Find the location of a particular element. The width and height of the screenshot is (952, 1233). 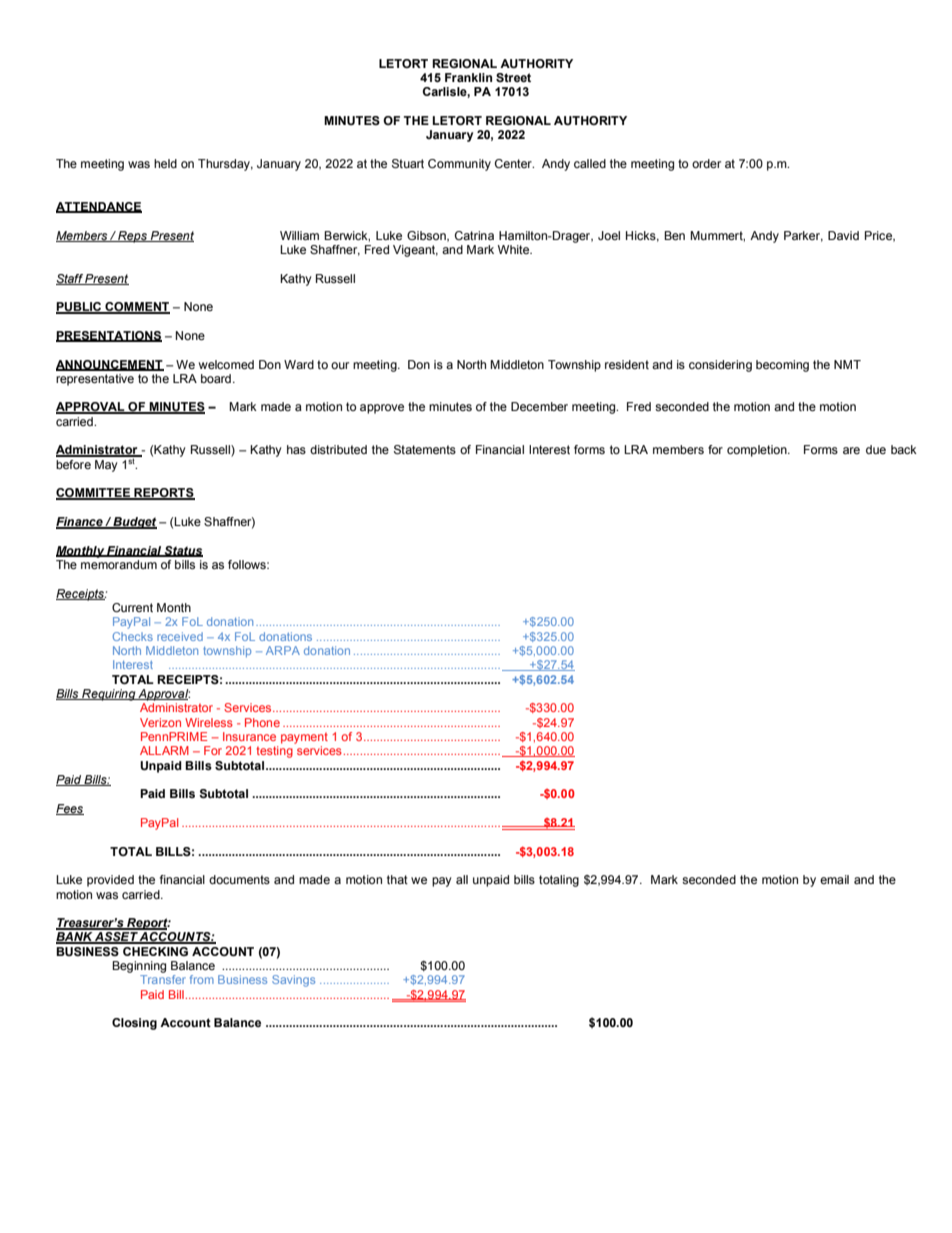

Statements is located at coordinates (425, 450).
